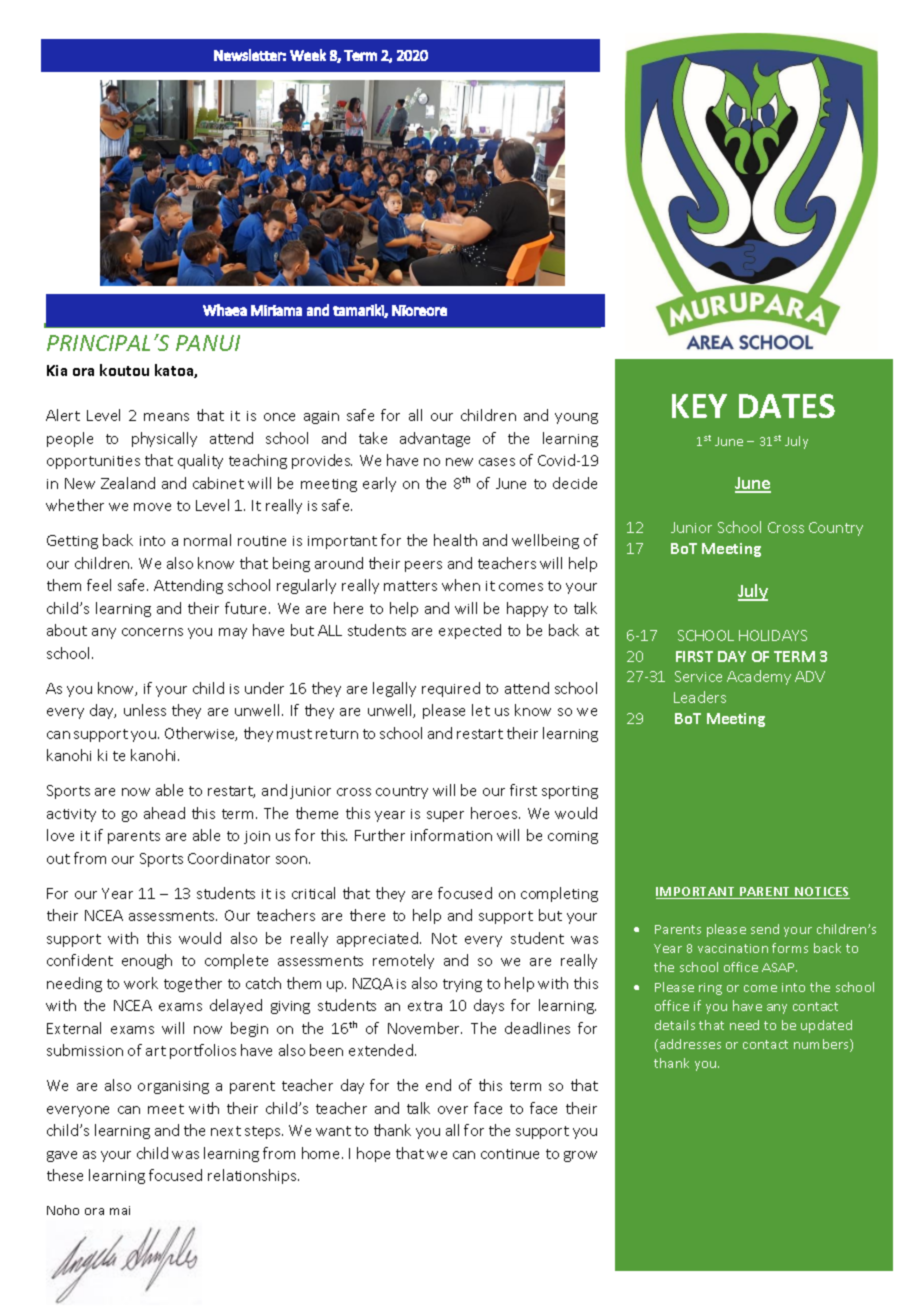 This document has width=924, height=1308. What do you see at coordinates (147, 961) in the document?
I see `enough` at bounding box center [147, 961].
